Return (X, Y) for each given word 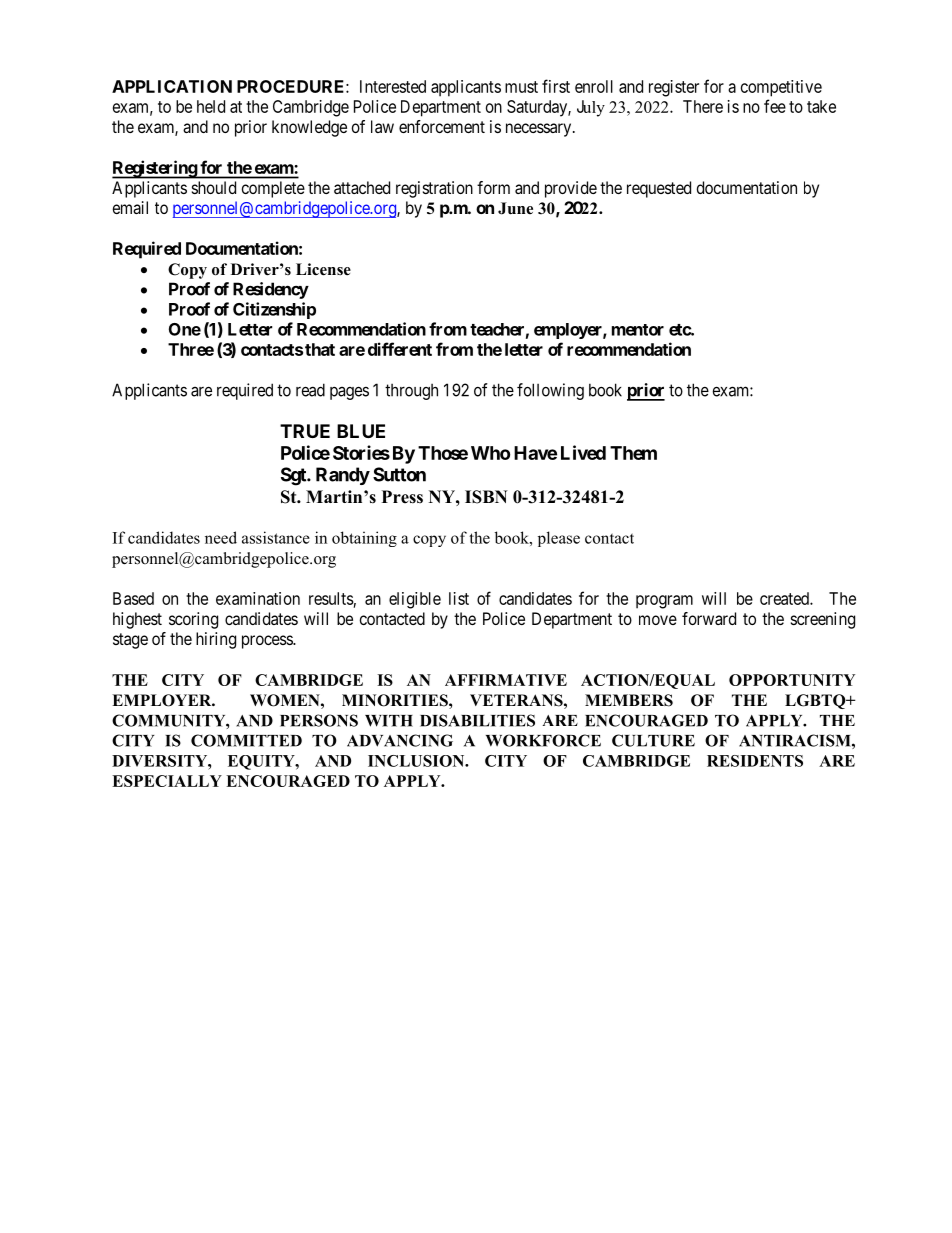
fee (775, 106)
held (211, 106)
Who (490, 453)
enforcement (442, 126)
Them (633, 453)
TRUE (305, 431)
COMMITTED (246, 740)
